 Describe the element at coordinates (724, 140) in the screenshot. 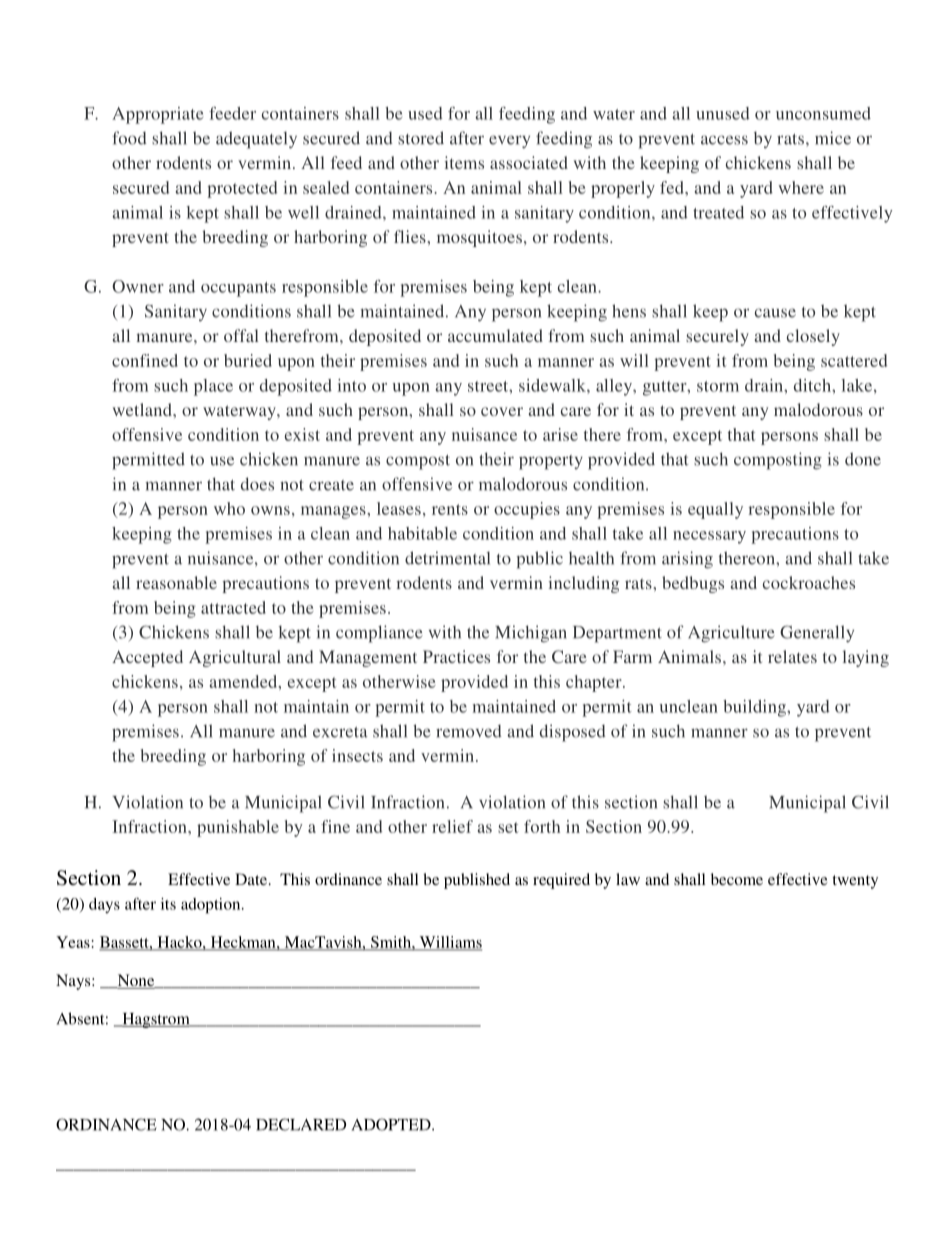

I see `access` at that location.
